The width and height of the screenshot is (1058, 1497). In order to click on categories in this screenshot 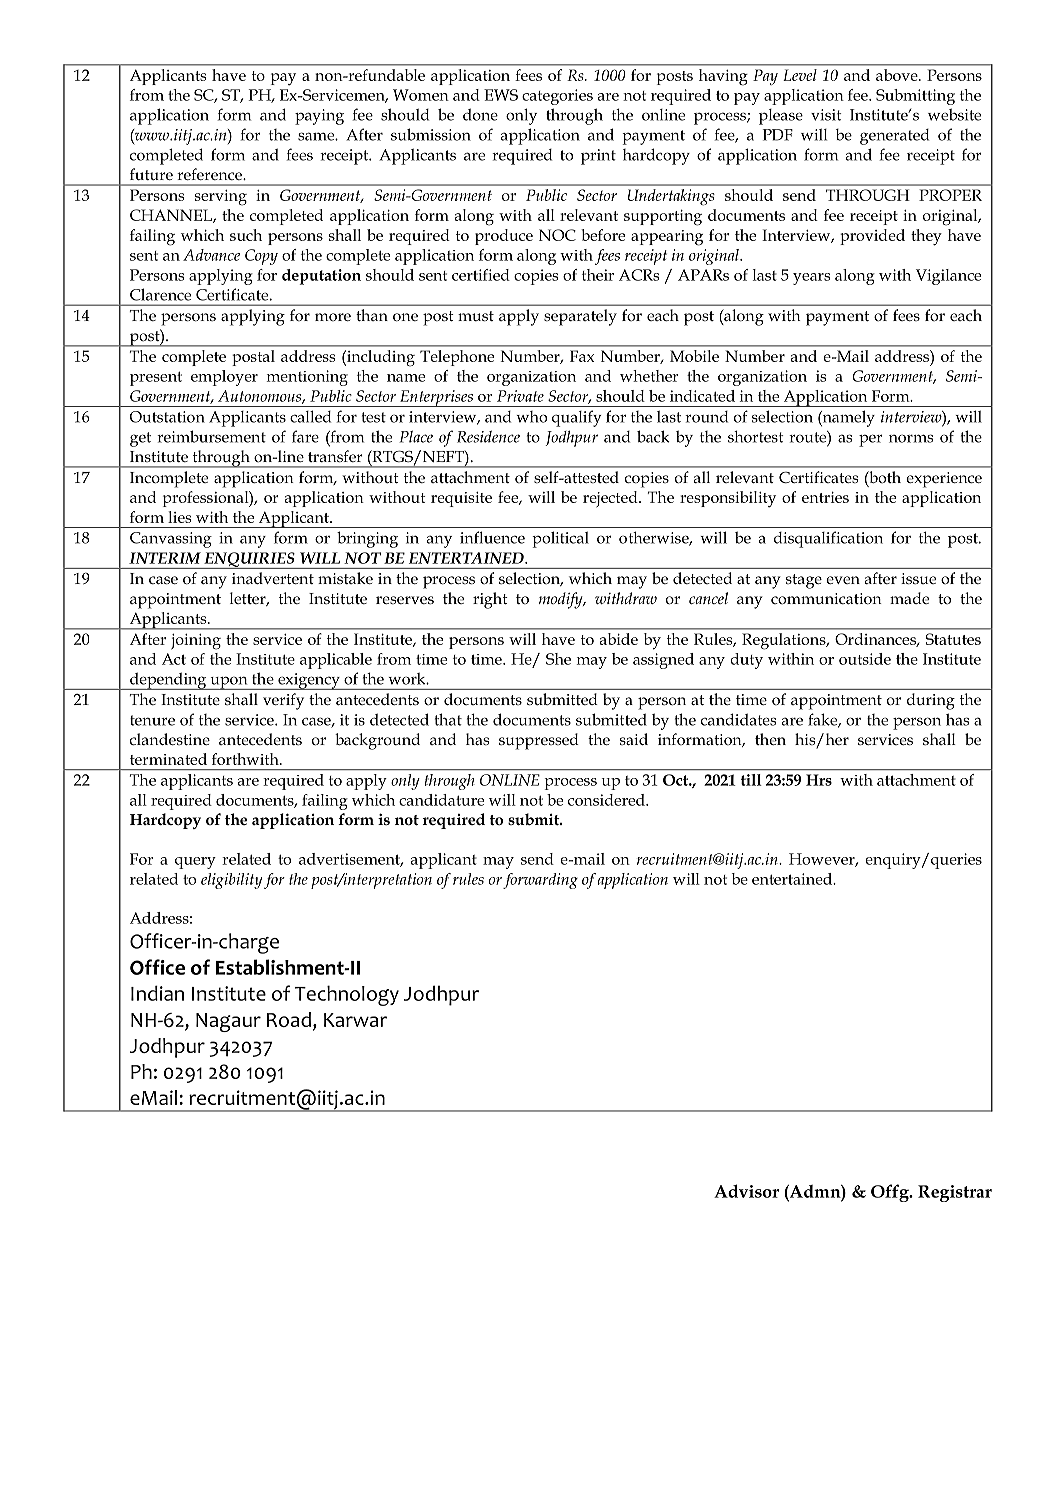, I will do `click(557, 97)`.
